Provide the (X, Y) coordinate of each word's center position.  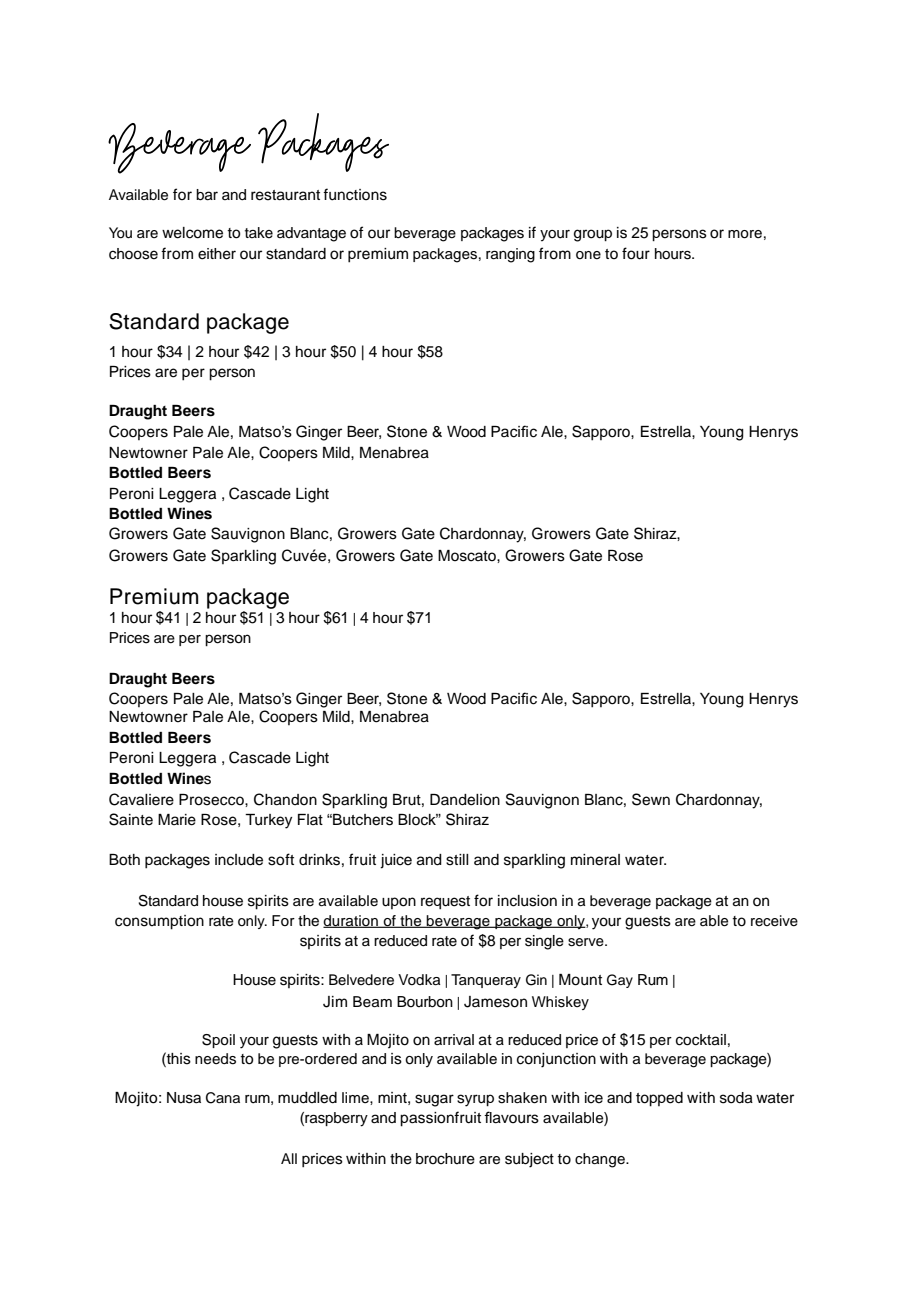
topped (659, 1099)
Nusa (184, 1098)
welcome (192, 233)
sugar (434, 1100)
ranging (510, 255)
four (636, 253)
